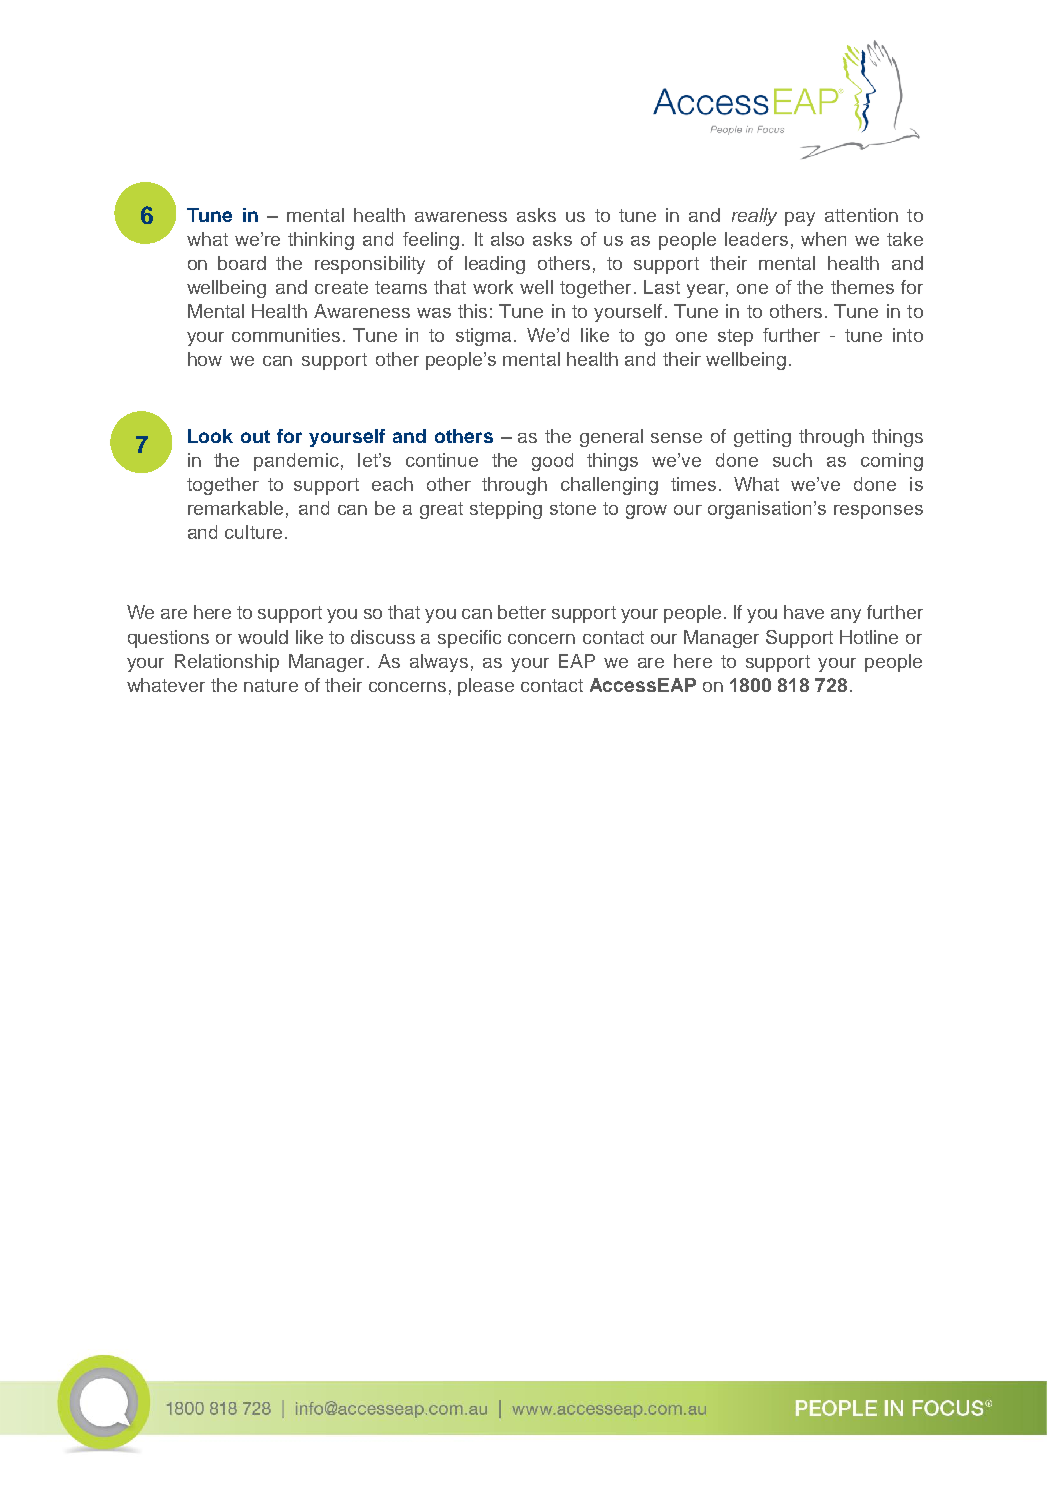 This image has width=1050, height=1485. What do you see at coordinates (253, 532) in the image?
I see `culture` at bounding box center [253, 532].
